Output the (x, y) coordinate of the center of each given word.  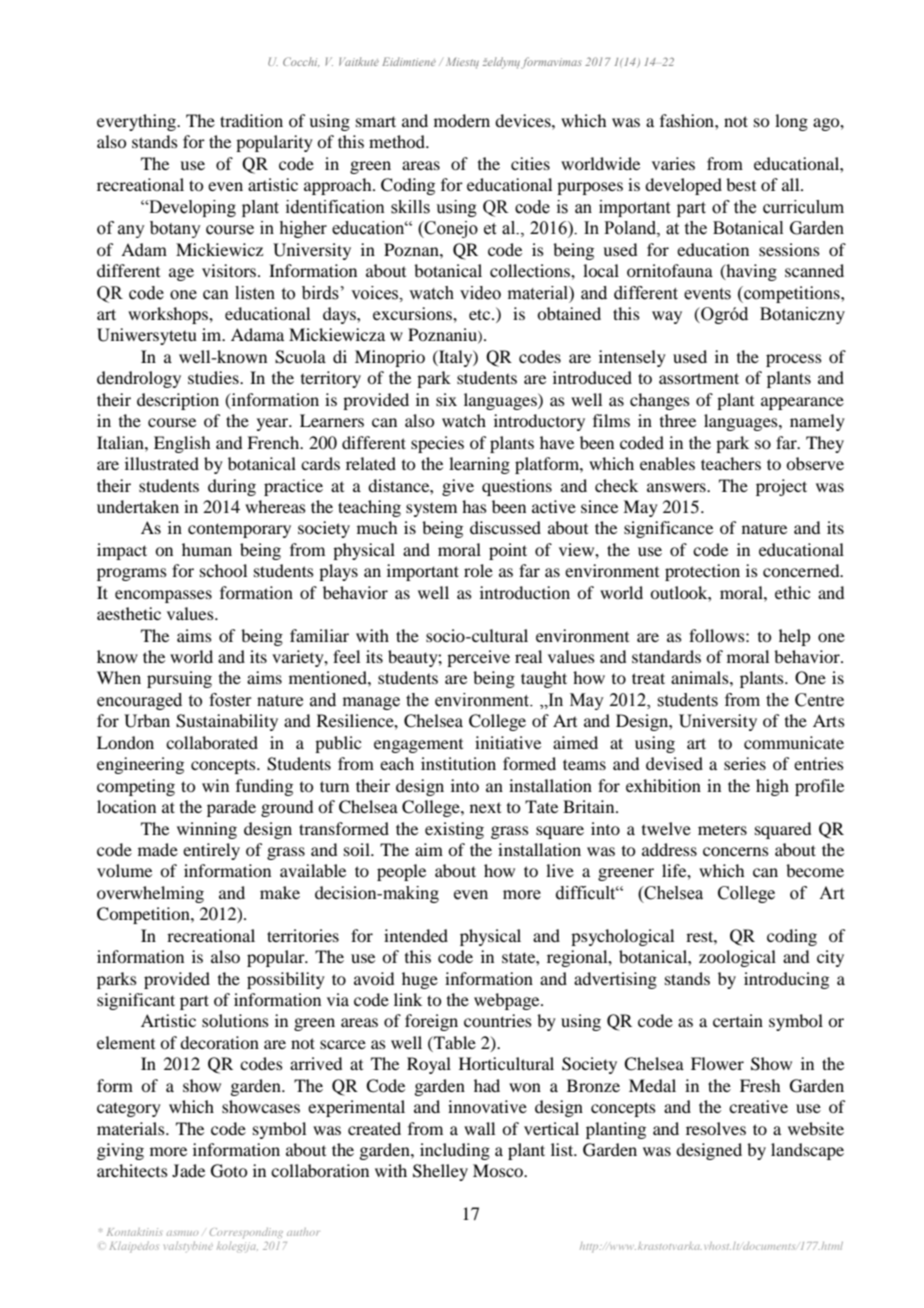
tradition (251, 120)
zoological (737, 958)
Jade (188, 1170)
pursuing (179, 679)
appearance (802, 403)
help (794, 637)
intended (416, 935)
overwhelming (150, 894)
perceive (478, 658)
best (741, 184)
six (446, 399)
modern (462, 120)
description (178, 401)
